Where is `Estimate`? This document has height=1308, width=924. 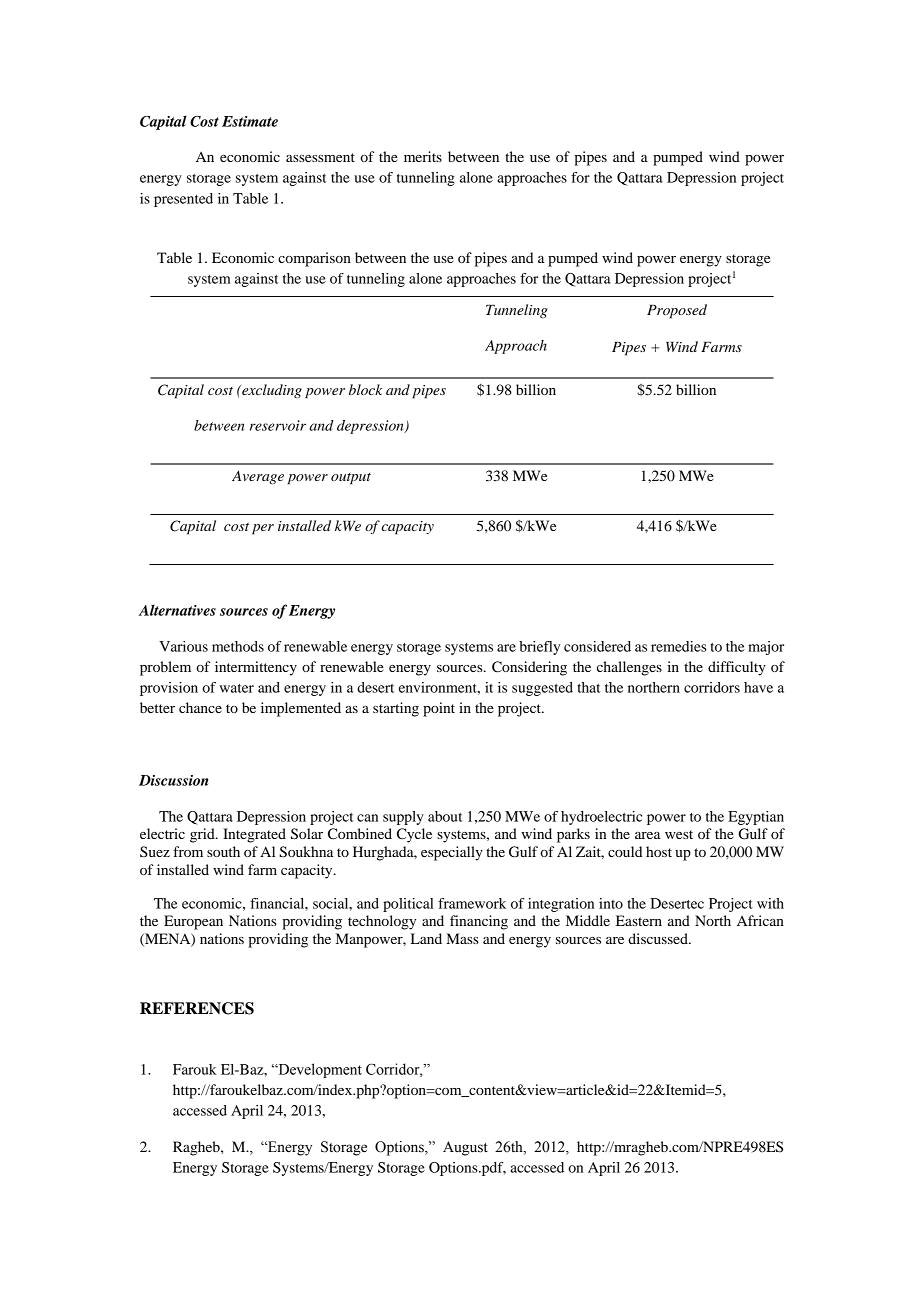
Estimate is located at coordinates (250, 121).
